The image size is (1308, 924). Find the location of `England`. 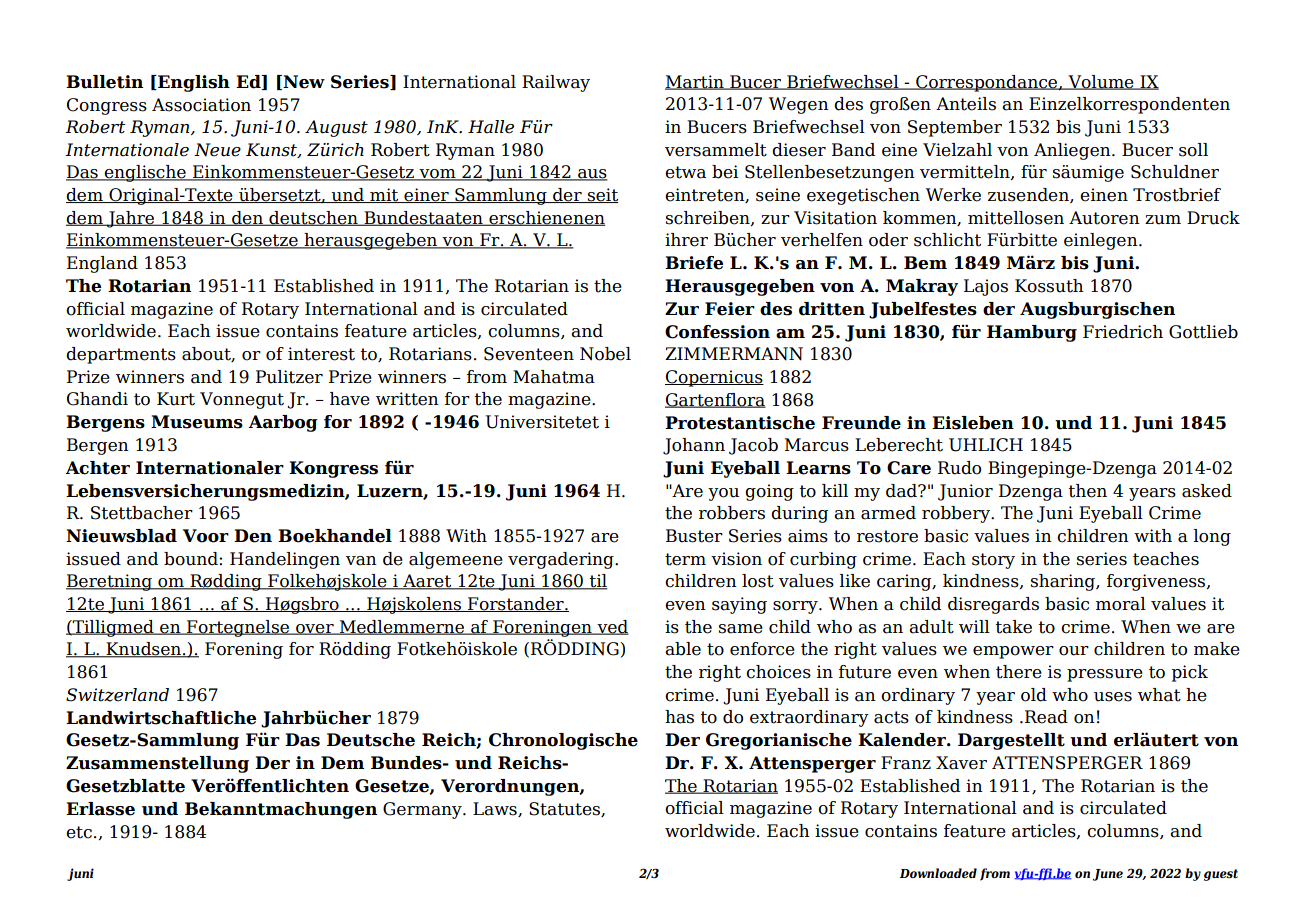

England is located at coordinates (102, 264).
